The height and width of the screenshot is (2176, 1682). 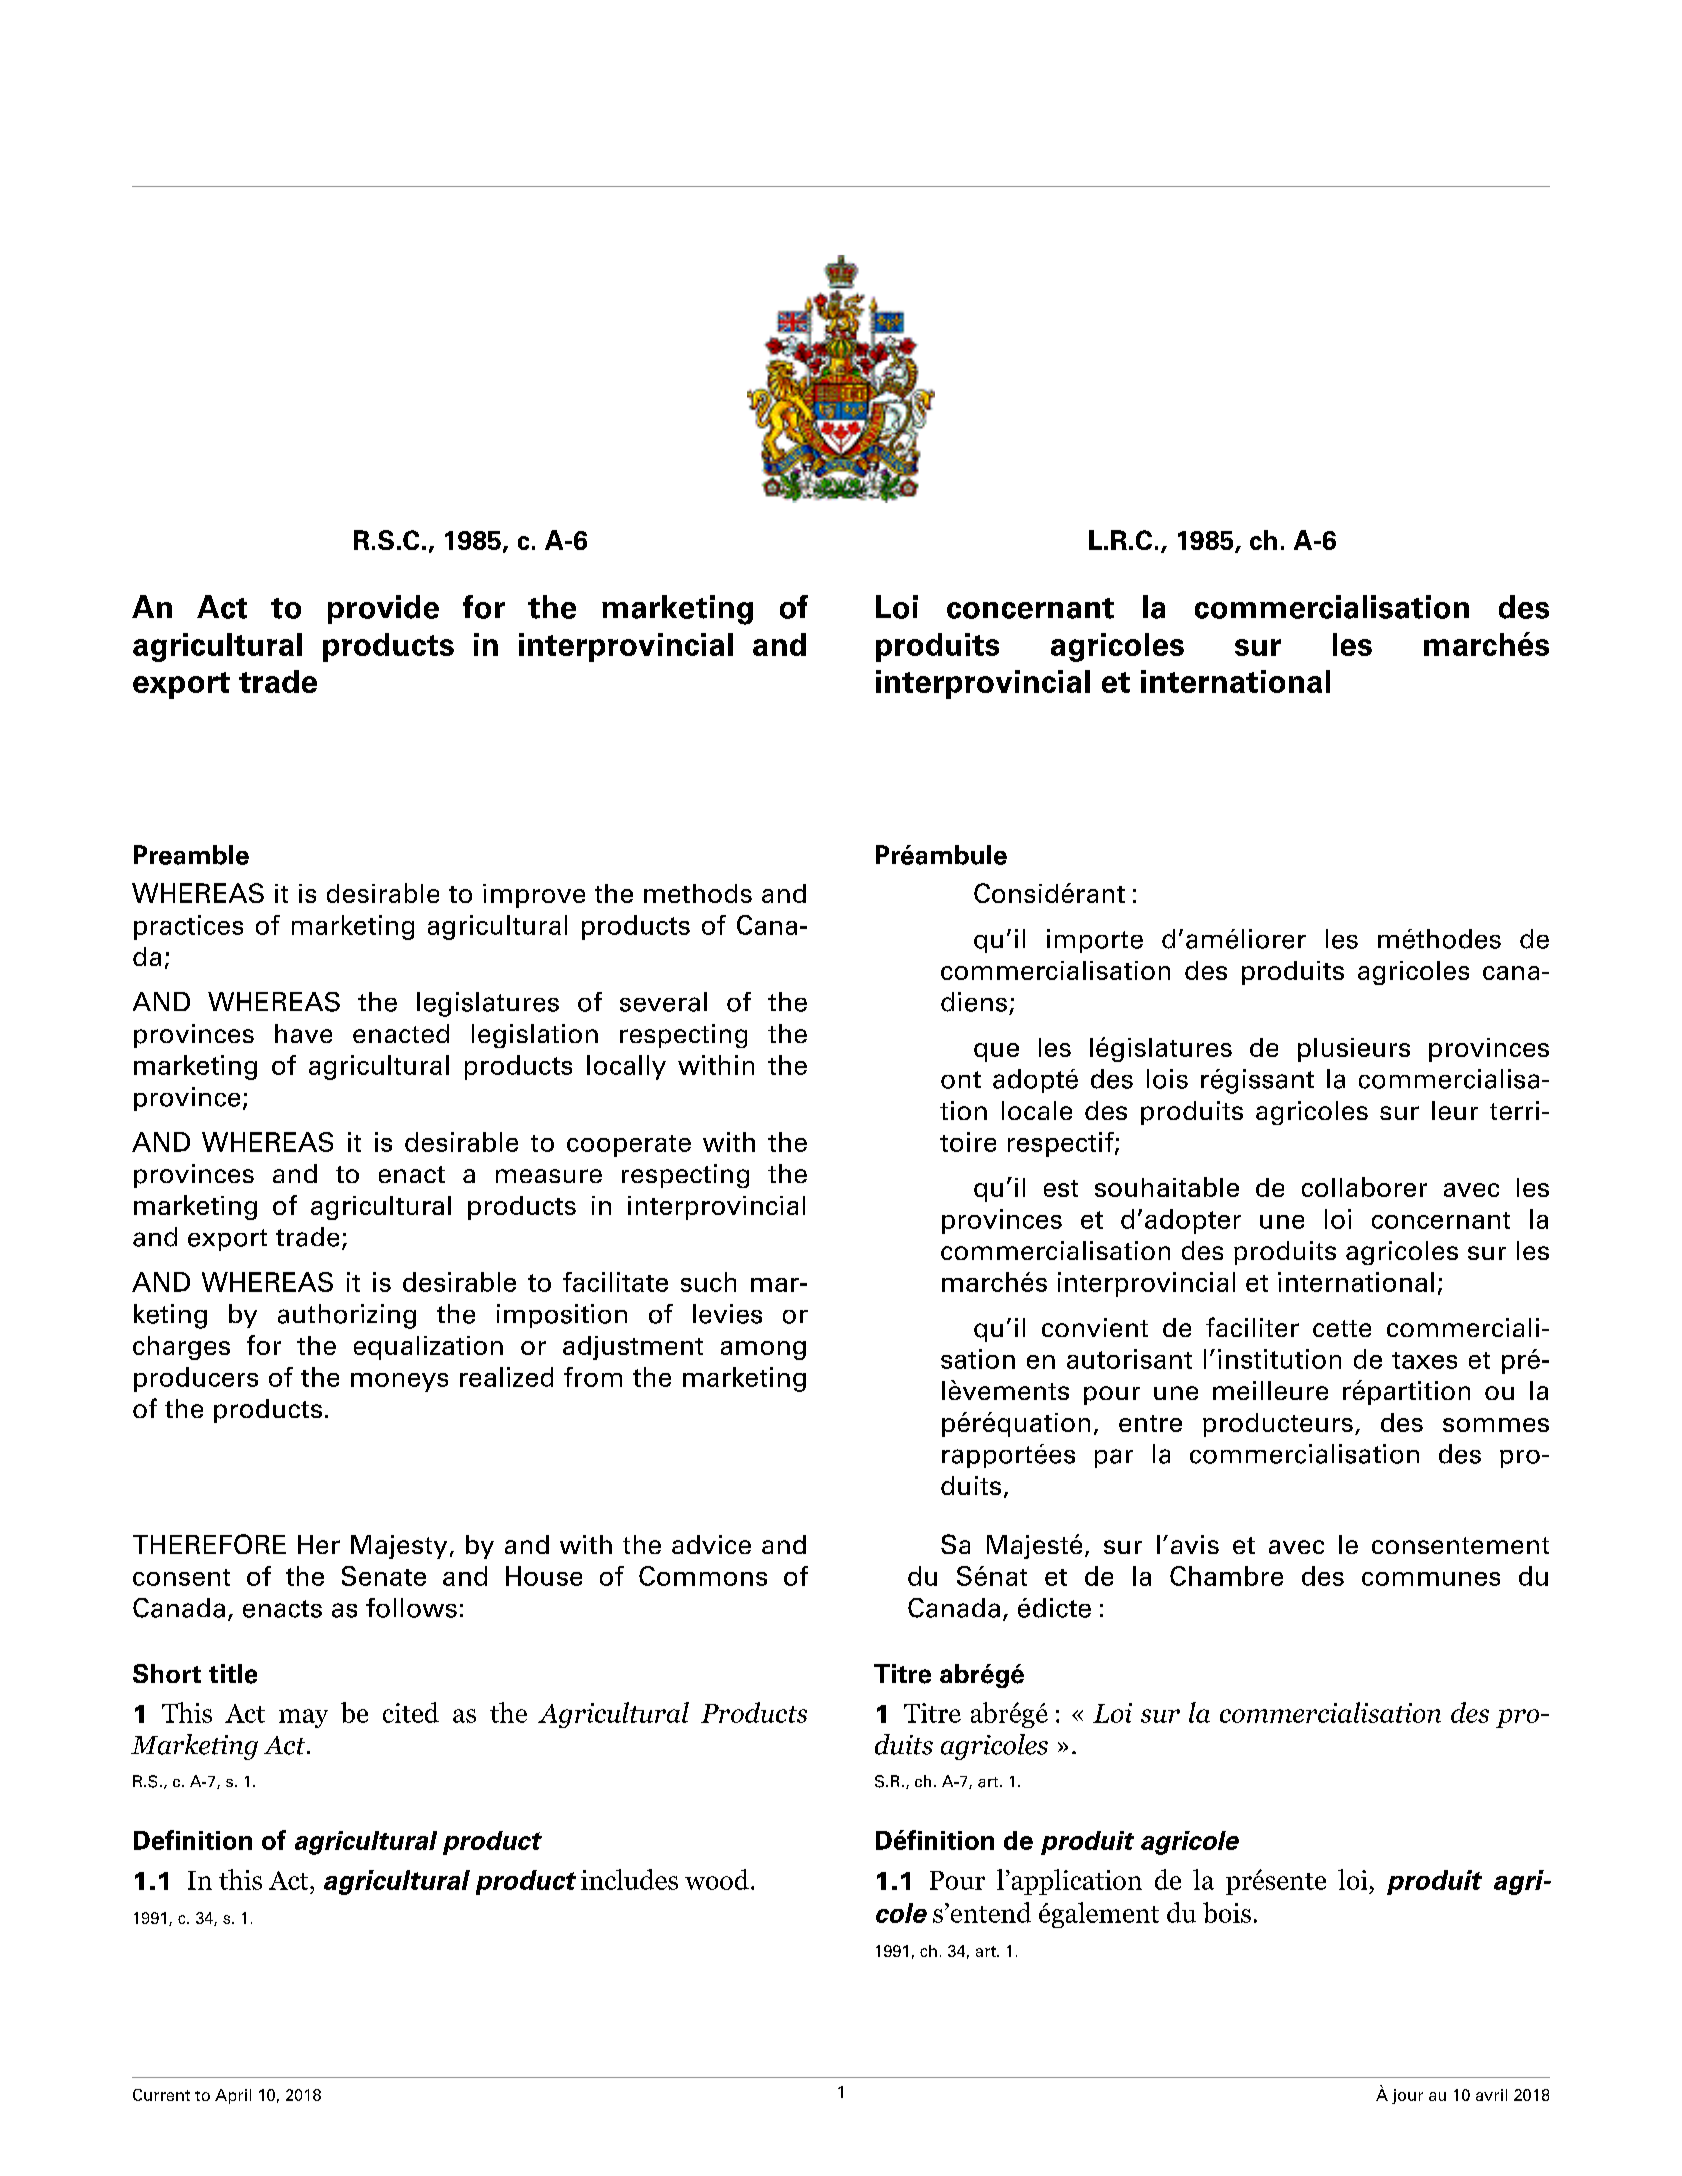 What do you see at coordinates (1431, 1579) in the screenshot?
I see `communes` at bounding box center [1431, 1579].
